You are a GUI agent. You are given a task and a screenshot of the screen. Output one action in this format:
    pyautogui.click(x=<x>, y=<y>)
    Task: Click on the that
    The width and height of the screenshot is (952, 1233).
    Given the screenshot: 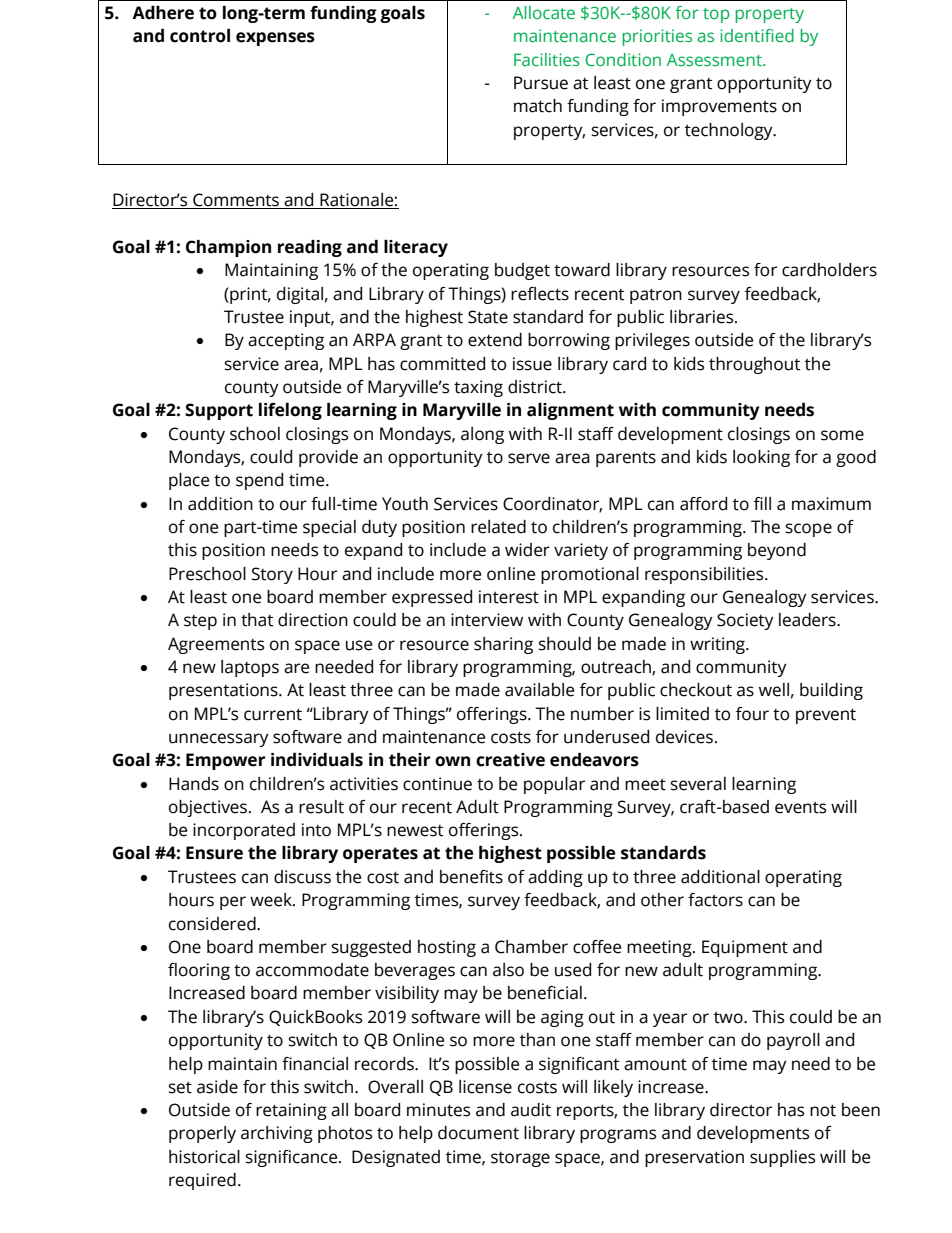 What is the action you would take?
    pyautogui.click(x=257, y=620)
